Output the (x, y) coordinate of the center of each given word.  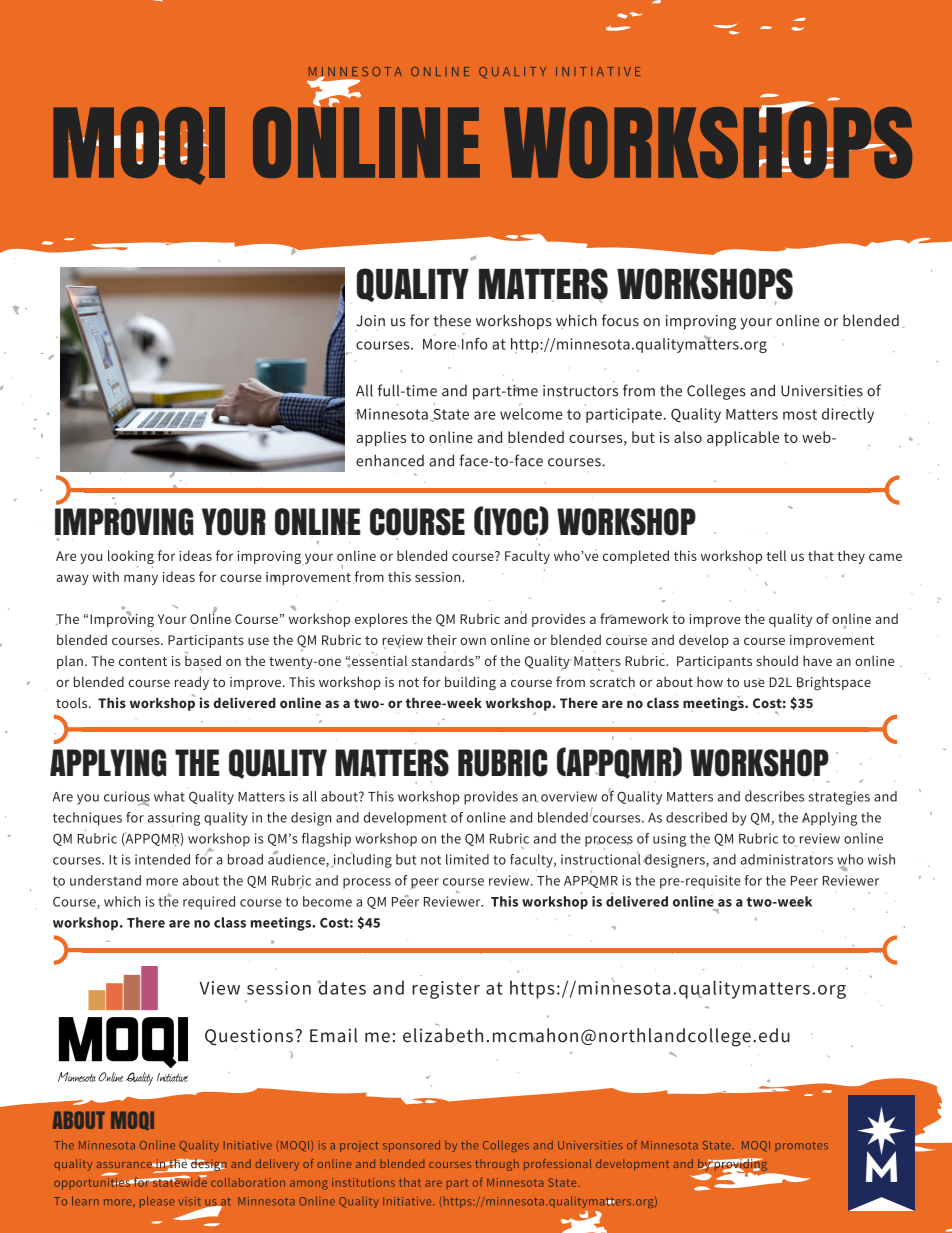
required (209, 903)
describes (774, 795)
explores (381, 620)
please (157, 1202)
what (169, 796)
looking (131, 558)
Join (370, 321)
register (446, 990)
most (800, 414)
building (470, 683)
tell (776, 555)
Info (473, 344)
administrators (787, 858)
